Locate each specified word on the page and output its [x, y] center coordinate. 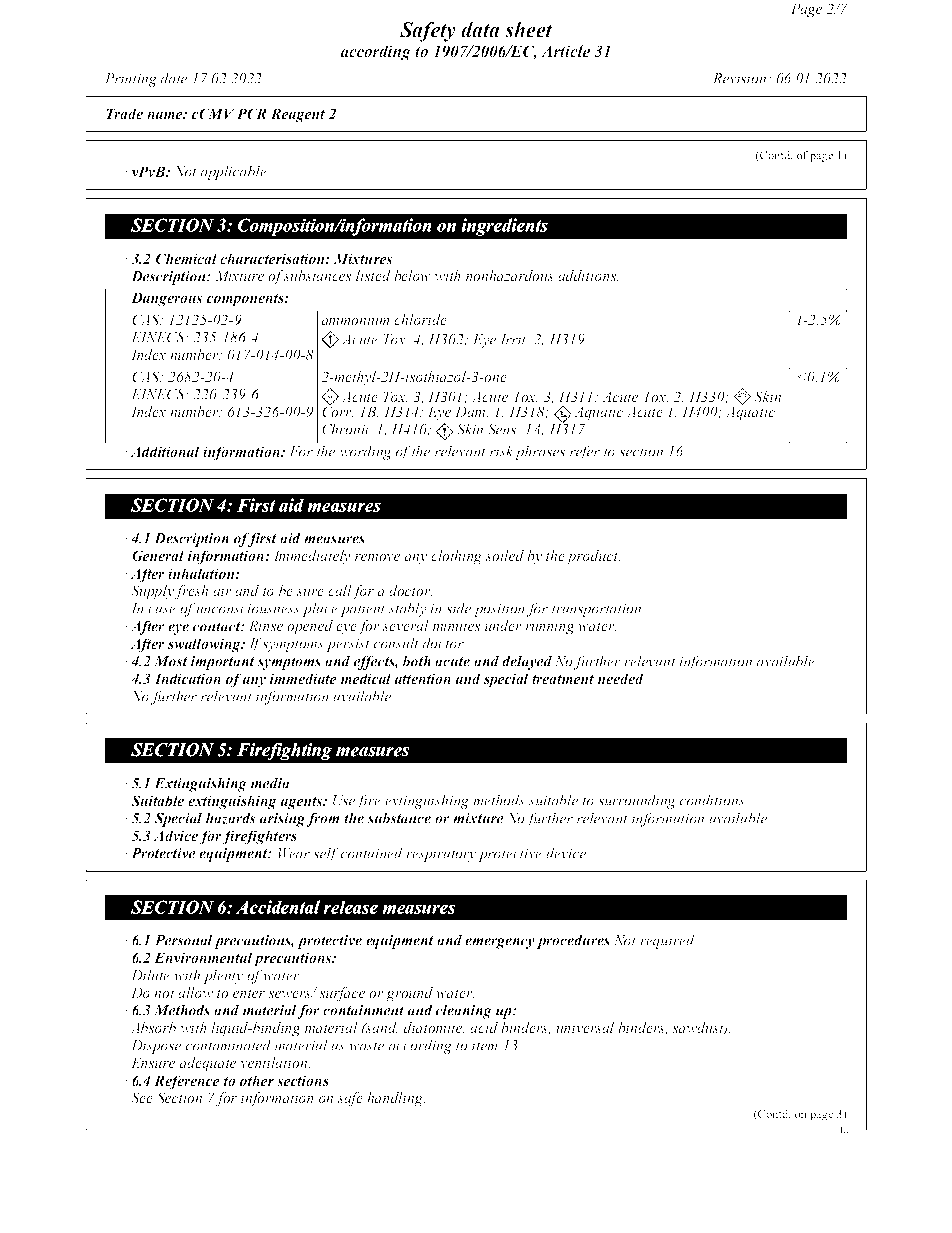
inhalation [202, 573]
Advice [176, 837]
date [174, 78]
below [412, 275]
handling [396, 1099]
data [480, 30]
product [593, 557]
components [246, 300]
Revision [741, 78]
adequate [208, 1064]
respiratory [441, 855]
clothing [456, 557]
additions [588, 275]
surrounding [637, 801]
